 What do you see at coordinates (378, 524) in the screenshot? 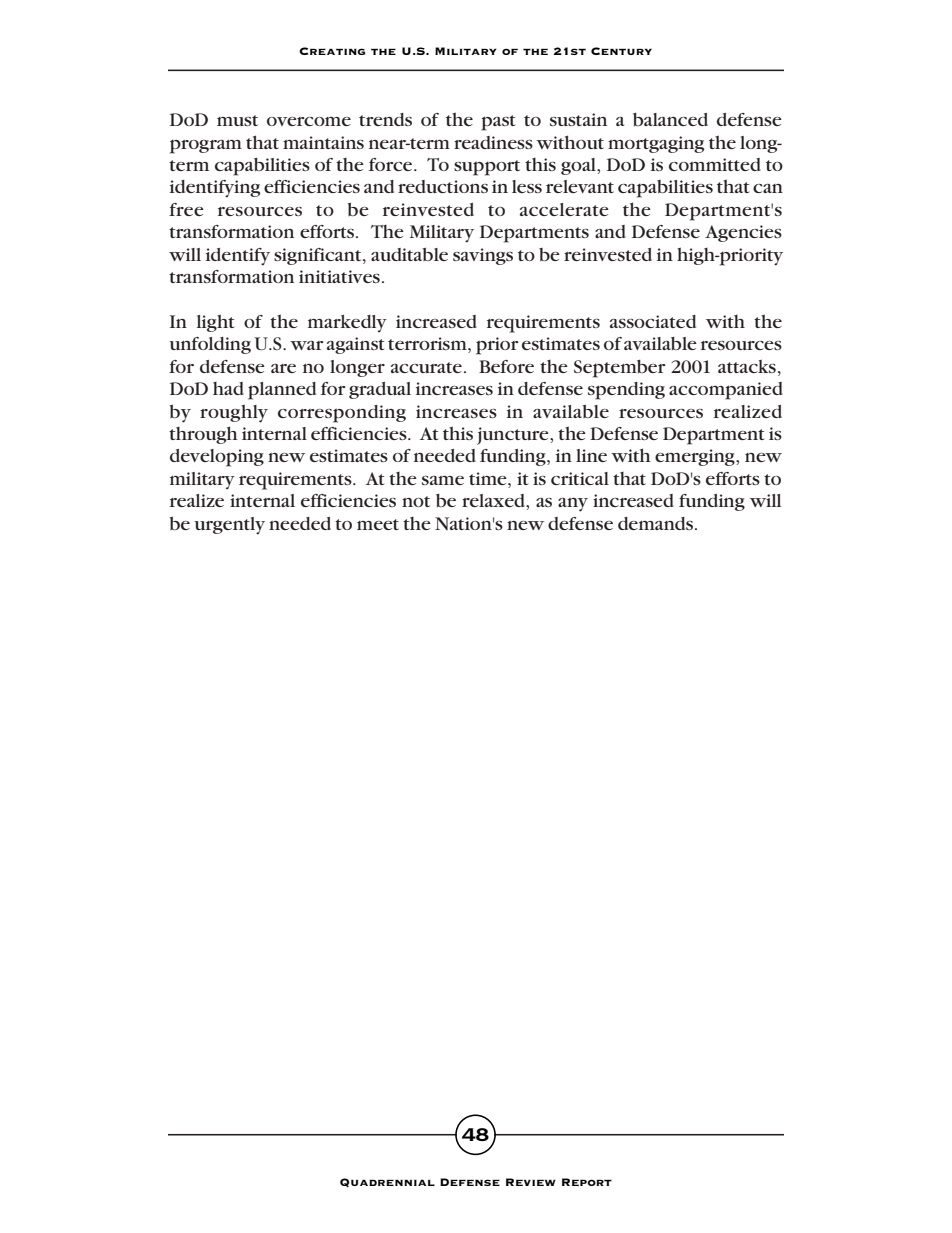
I see `meet` at bounding box center [378, 524].
